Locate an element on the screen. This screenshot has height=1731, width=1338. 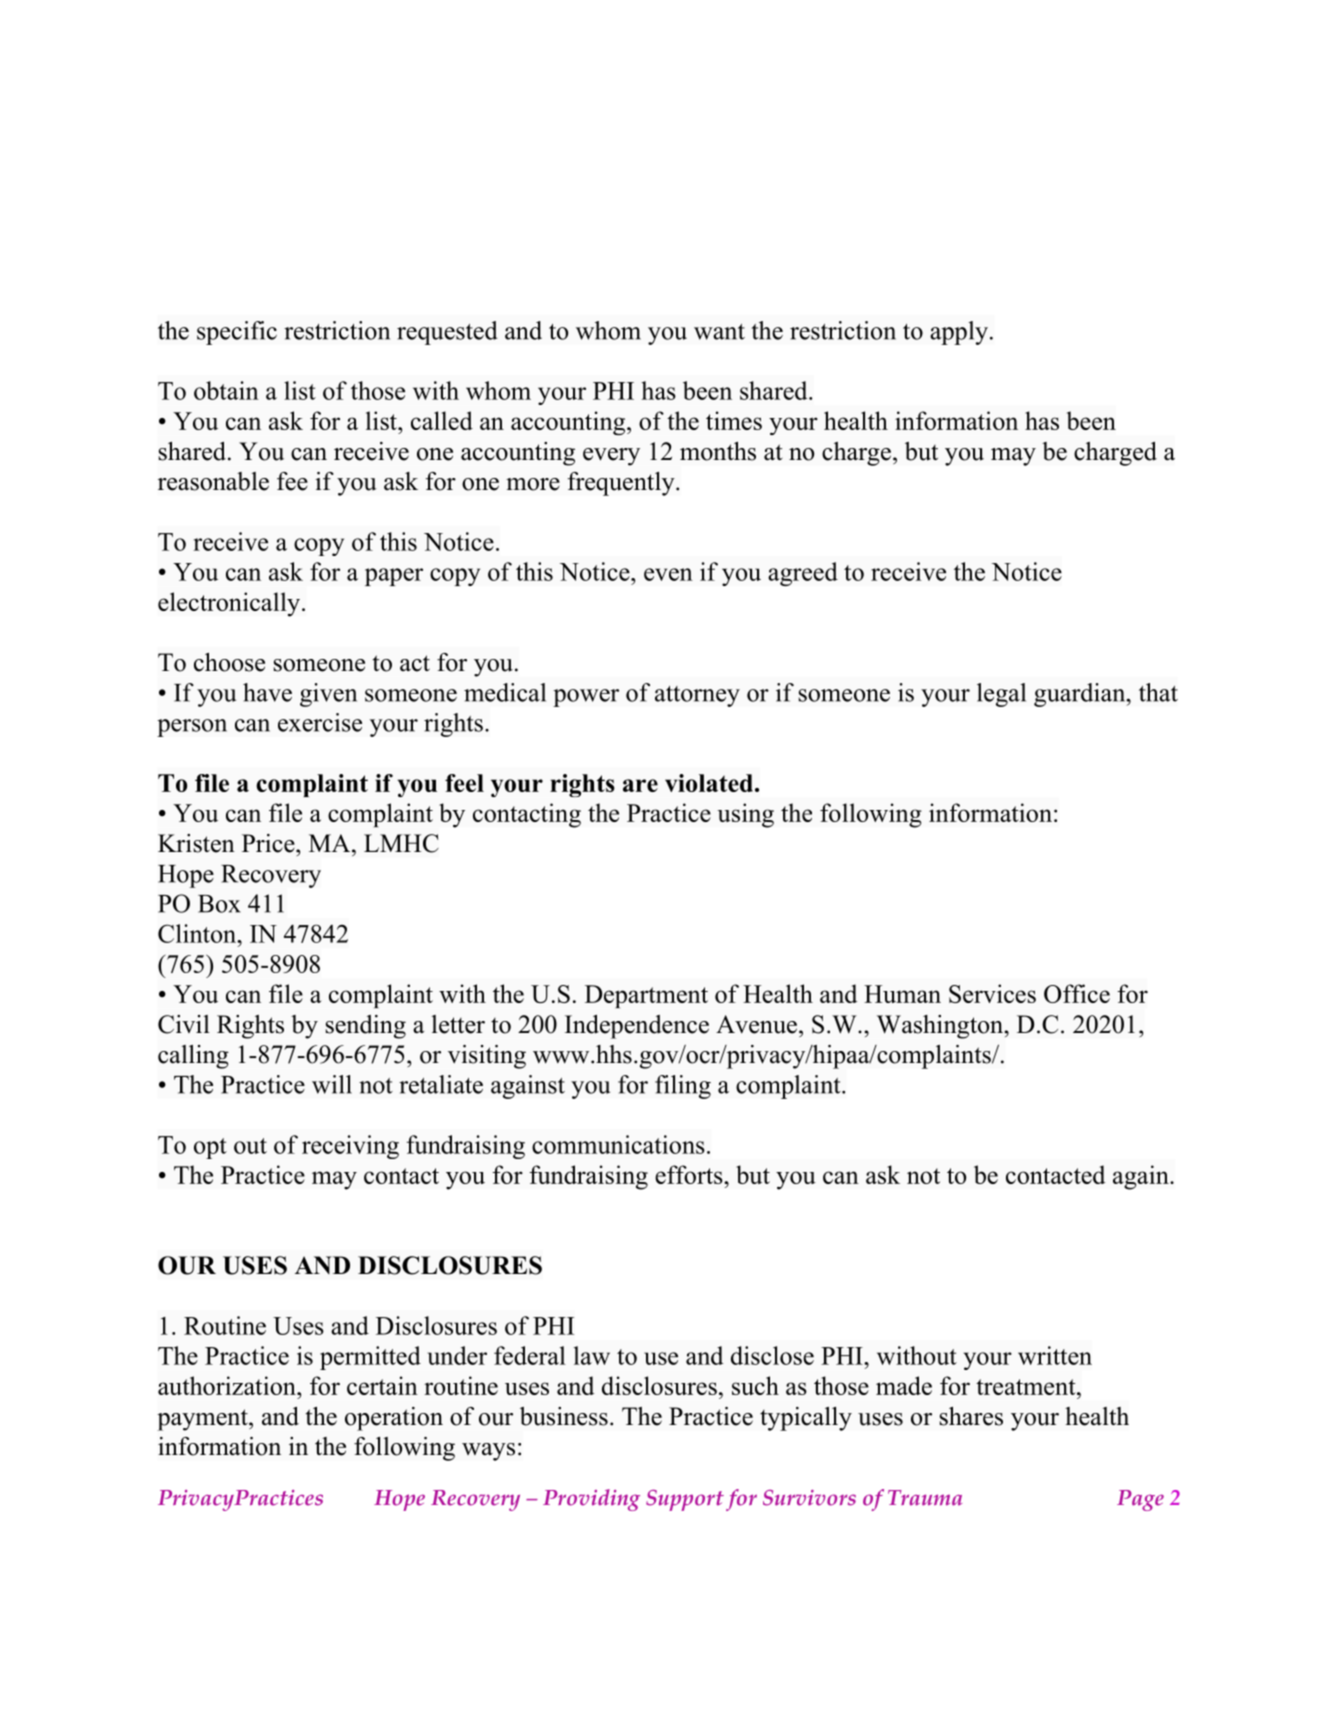
want is located at coordinates (719, 332).
